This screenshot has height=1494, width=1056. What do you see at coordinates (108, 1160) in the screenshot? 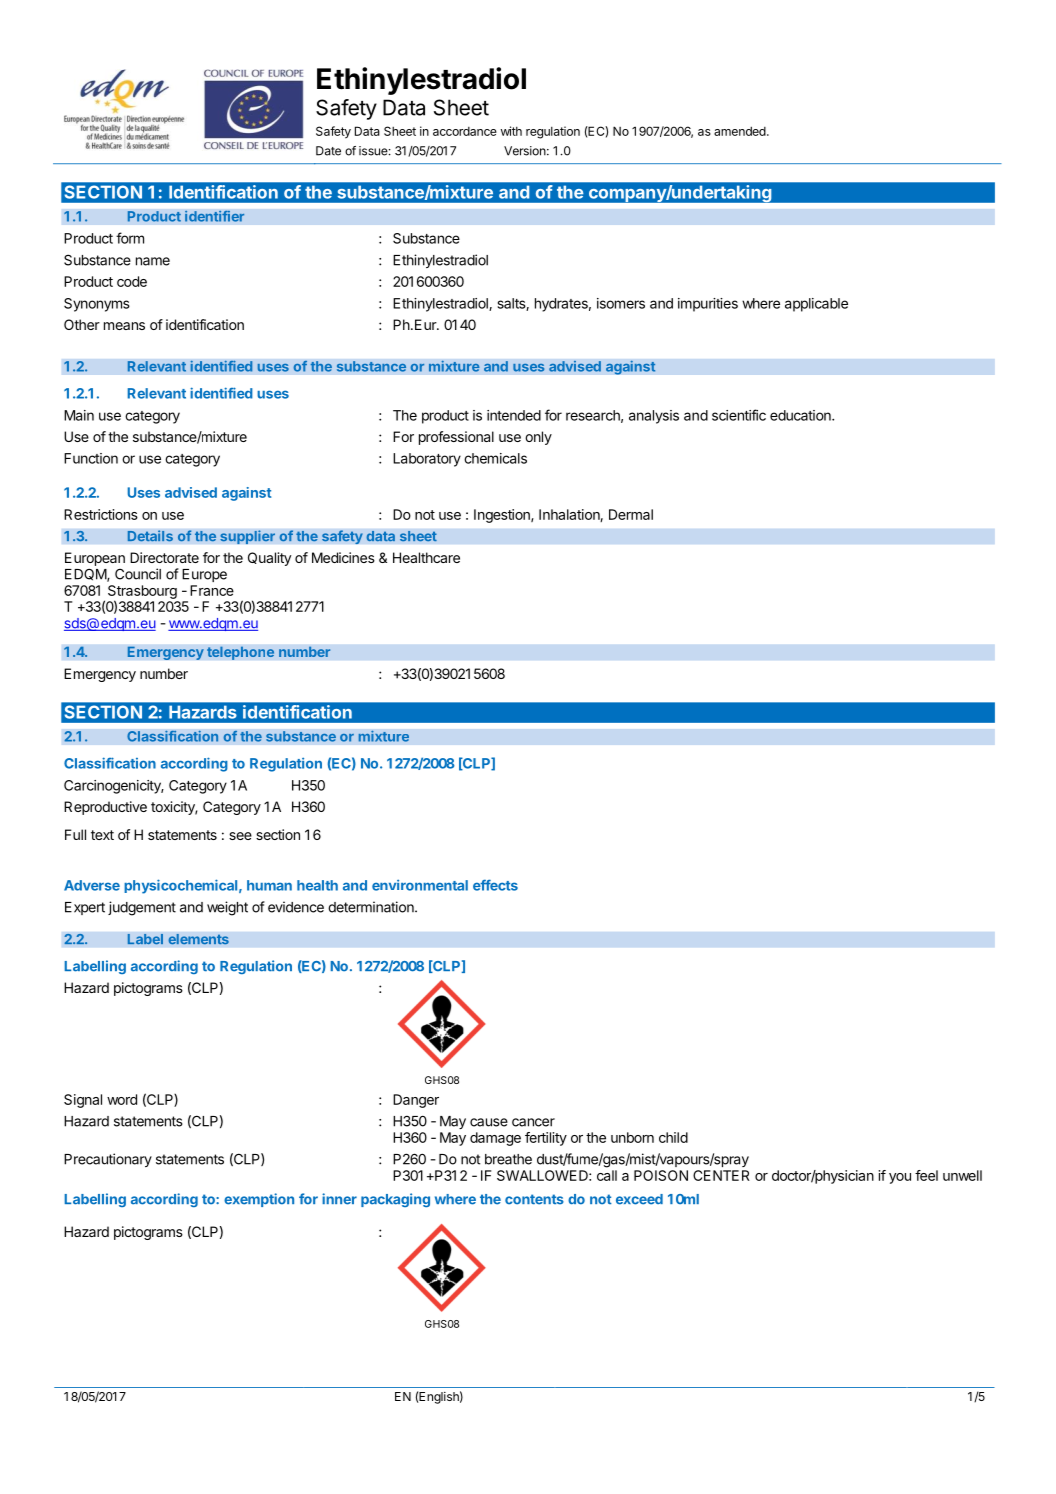
I see `Precautionary` at bounding box center [108, 1160].
